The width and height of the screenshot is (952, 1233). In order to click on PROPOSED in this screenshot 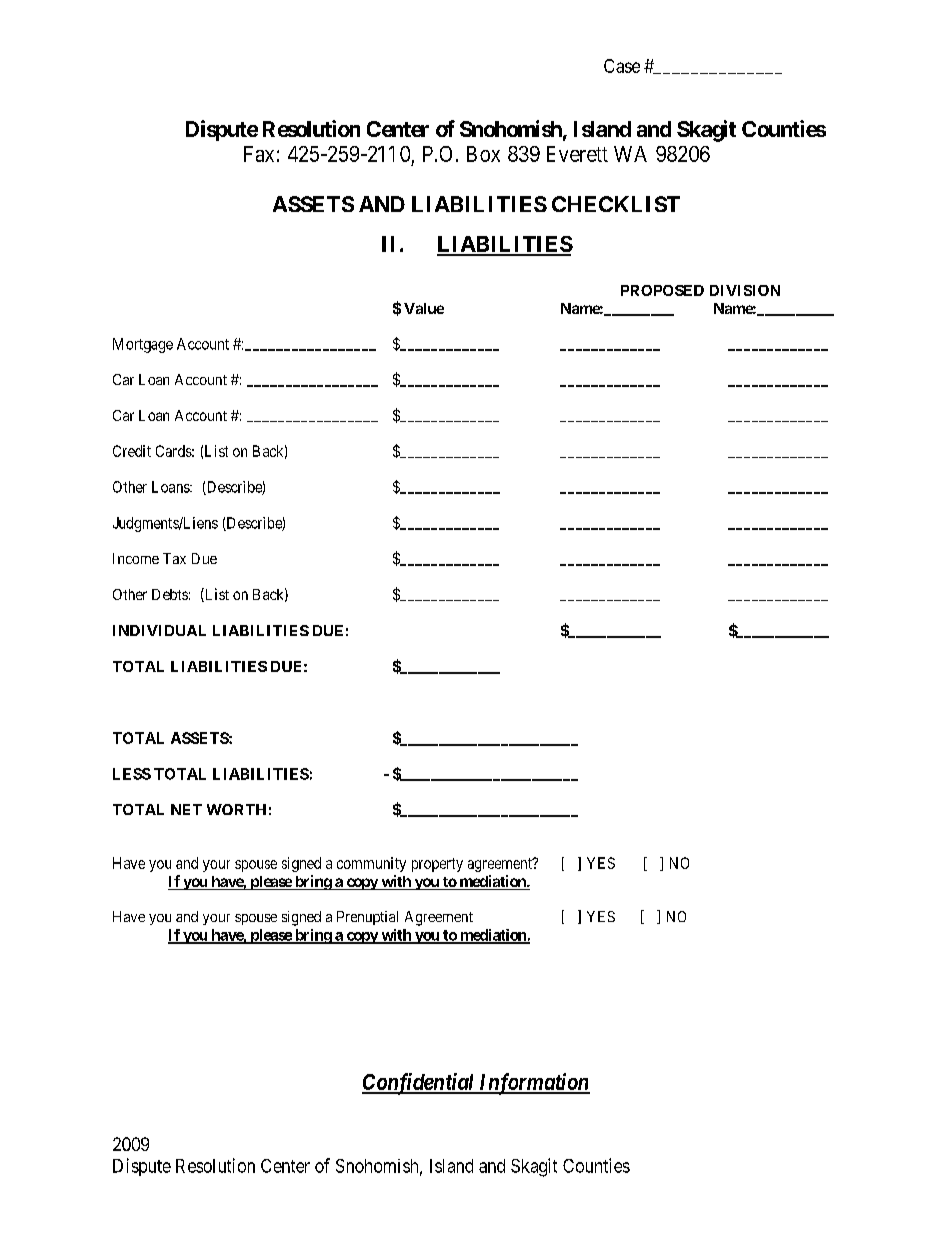, I will do `click(662, 290)`.
